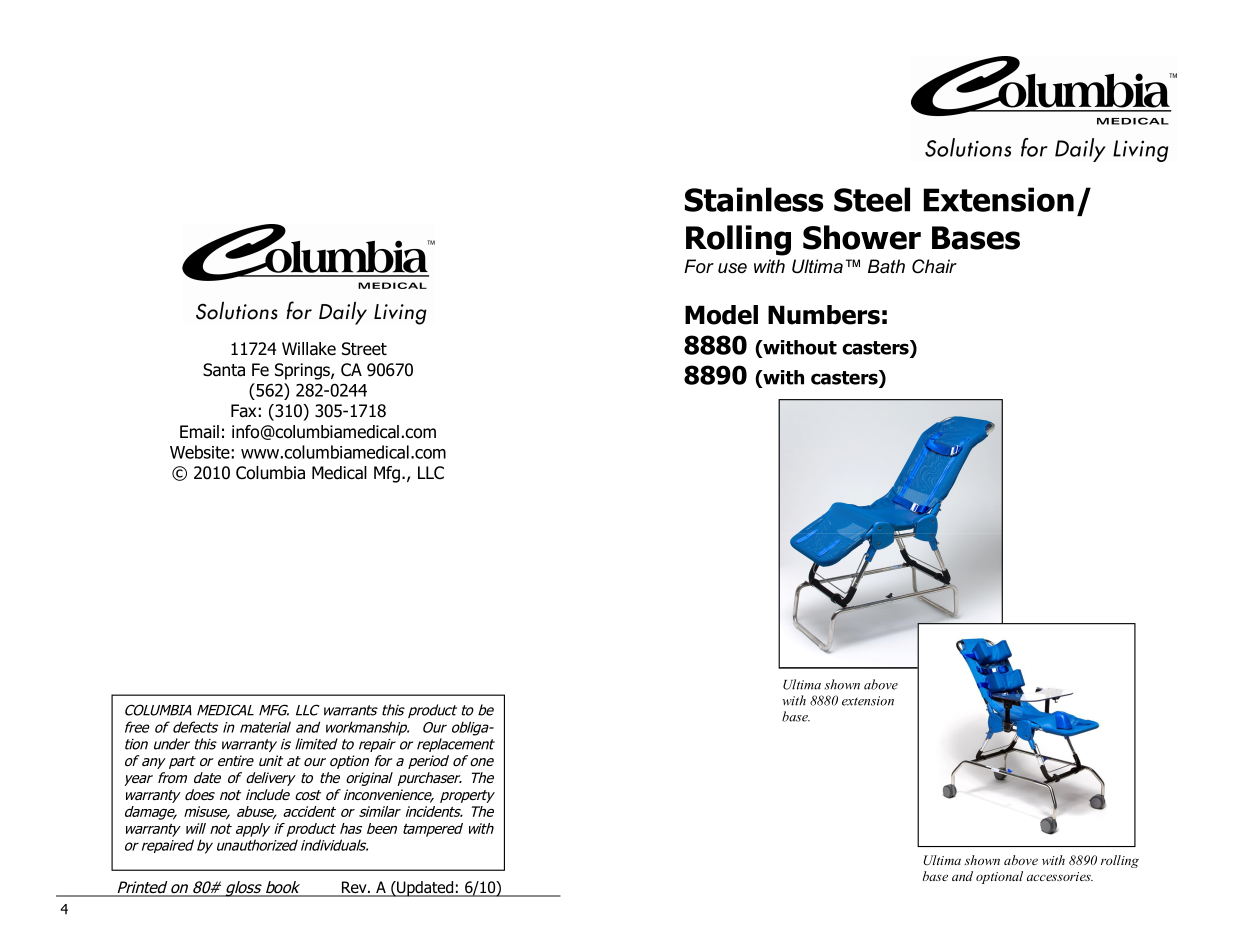 The width and height of the screenshot is (1233, 952). I want to click on Model, so click(721, 315).
